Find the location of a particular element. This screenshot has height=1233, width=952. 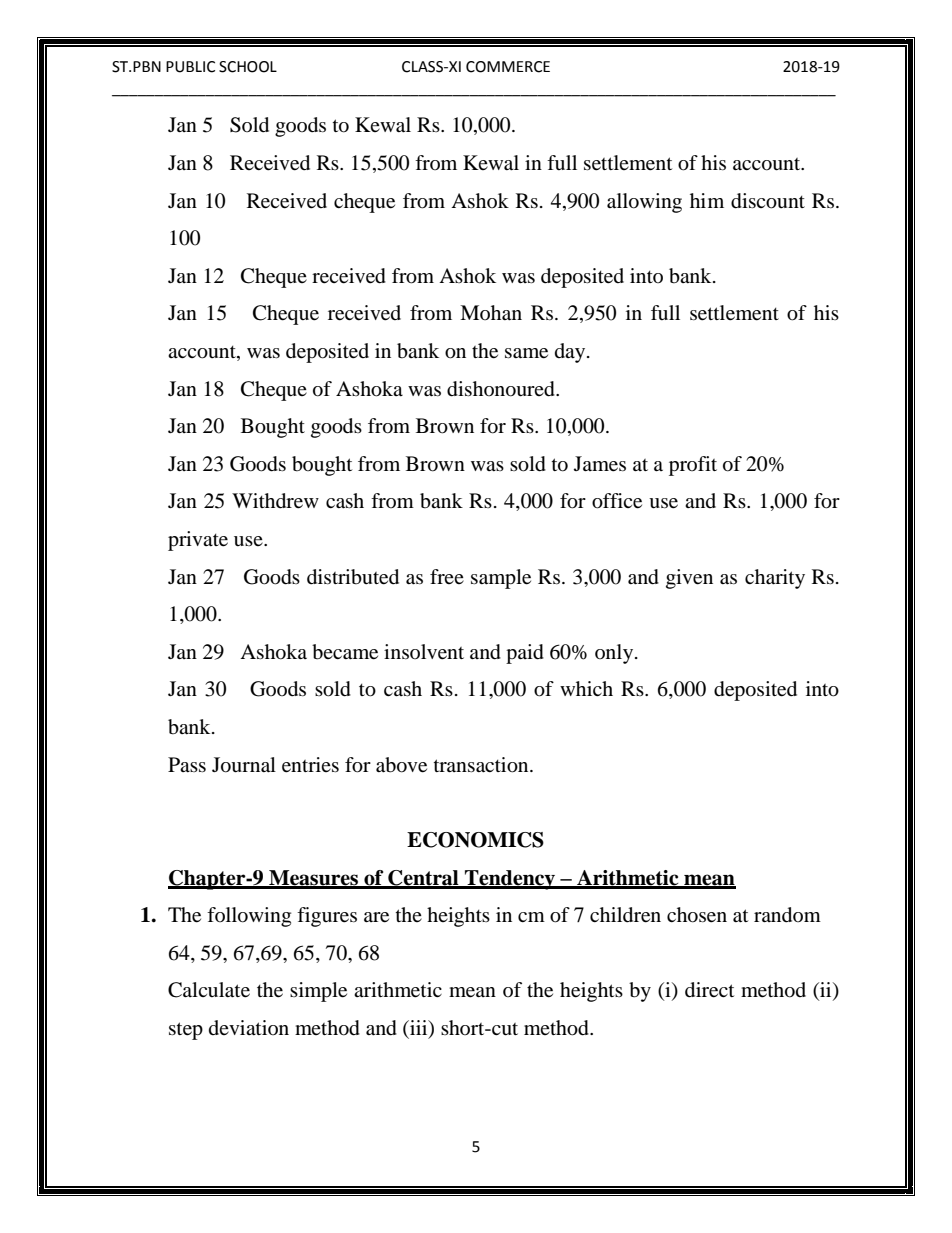

only is located at coordinates (615, 654).
